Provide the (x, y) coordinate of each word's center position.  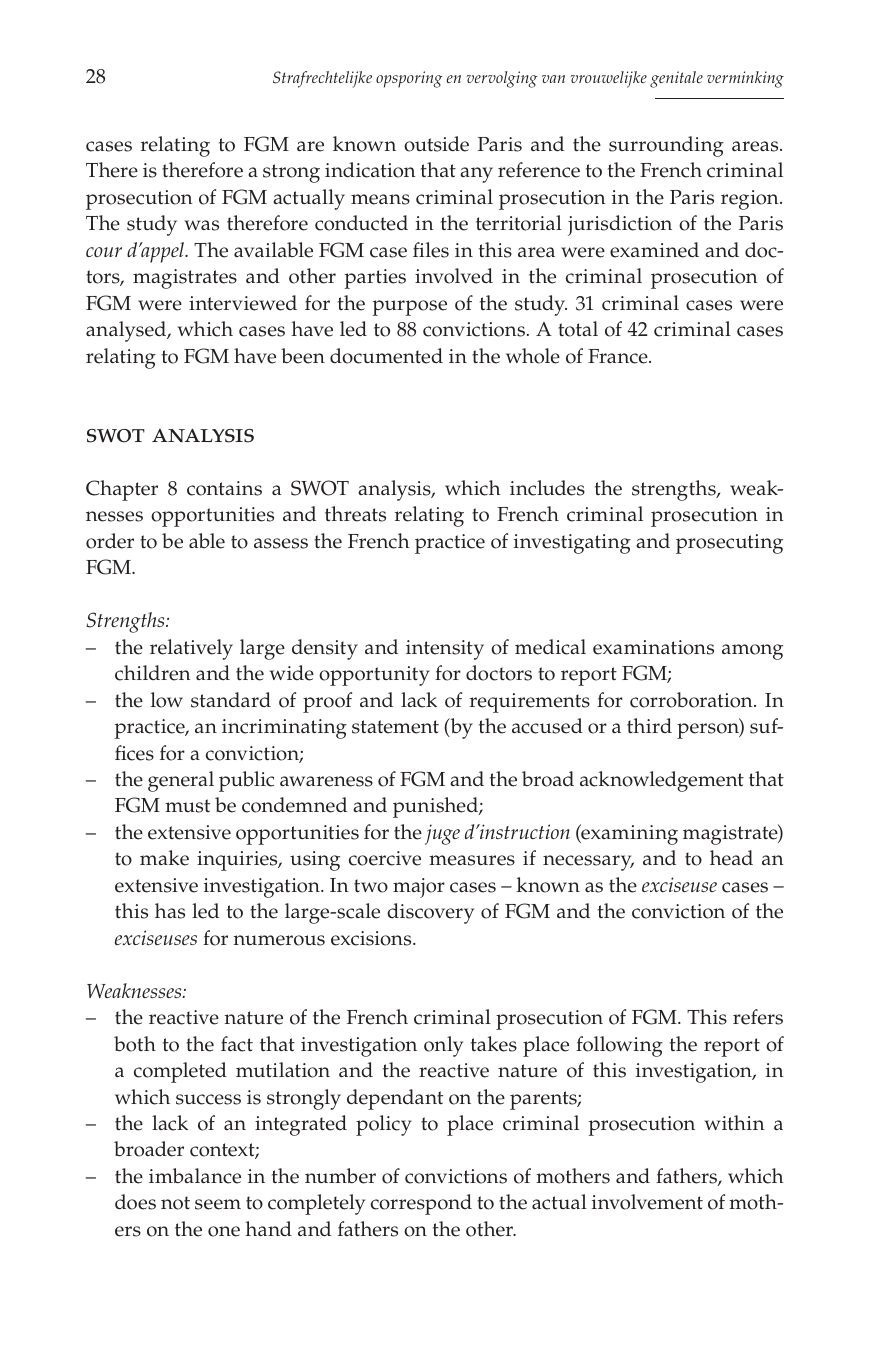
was (202, 225)
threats (355, 514)
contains (224, 488)
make (164, 858)
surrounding (666, 146)
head (731, 858)
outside (436, 144)
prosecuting (729, 544)
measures (472, 860)
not (175, 1203)
